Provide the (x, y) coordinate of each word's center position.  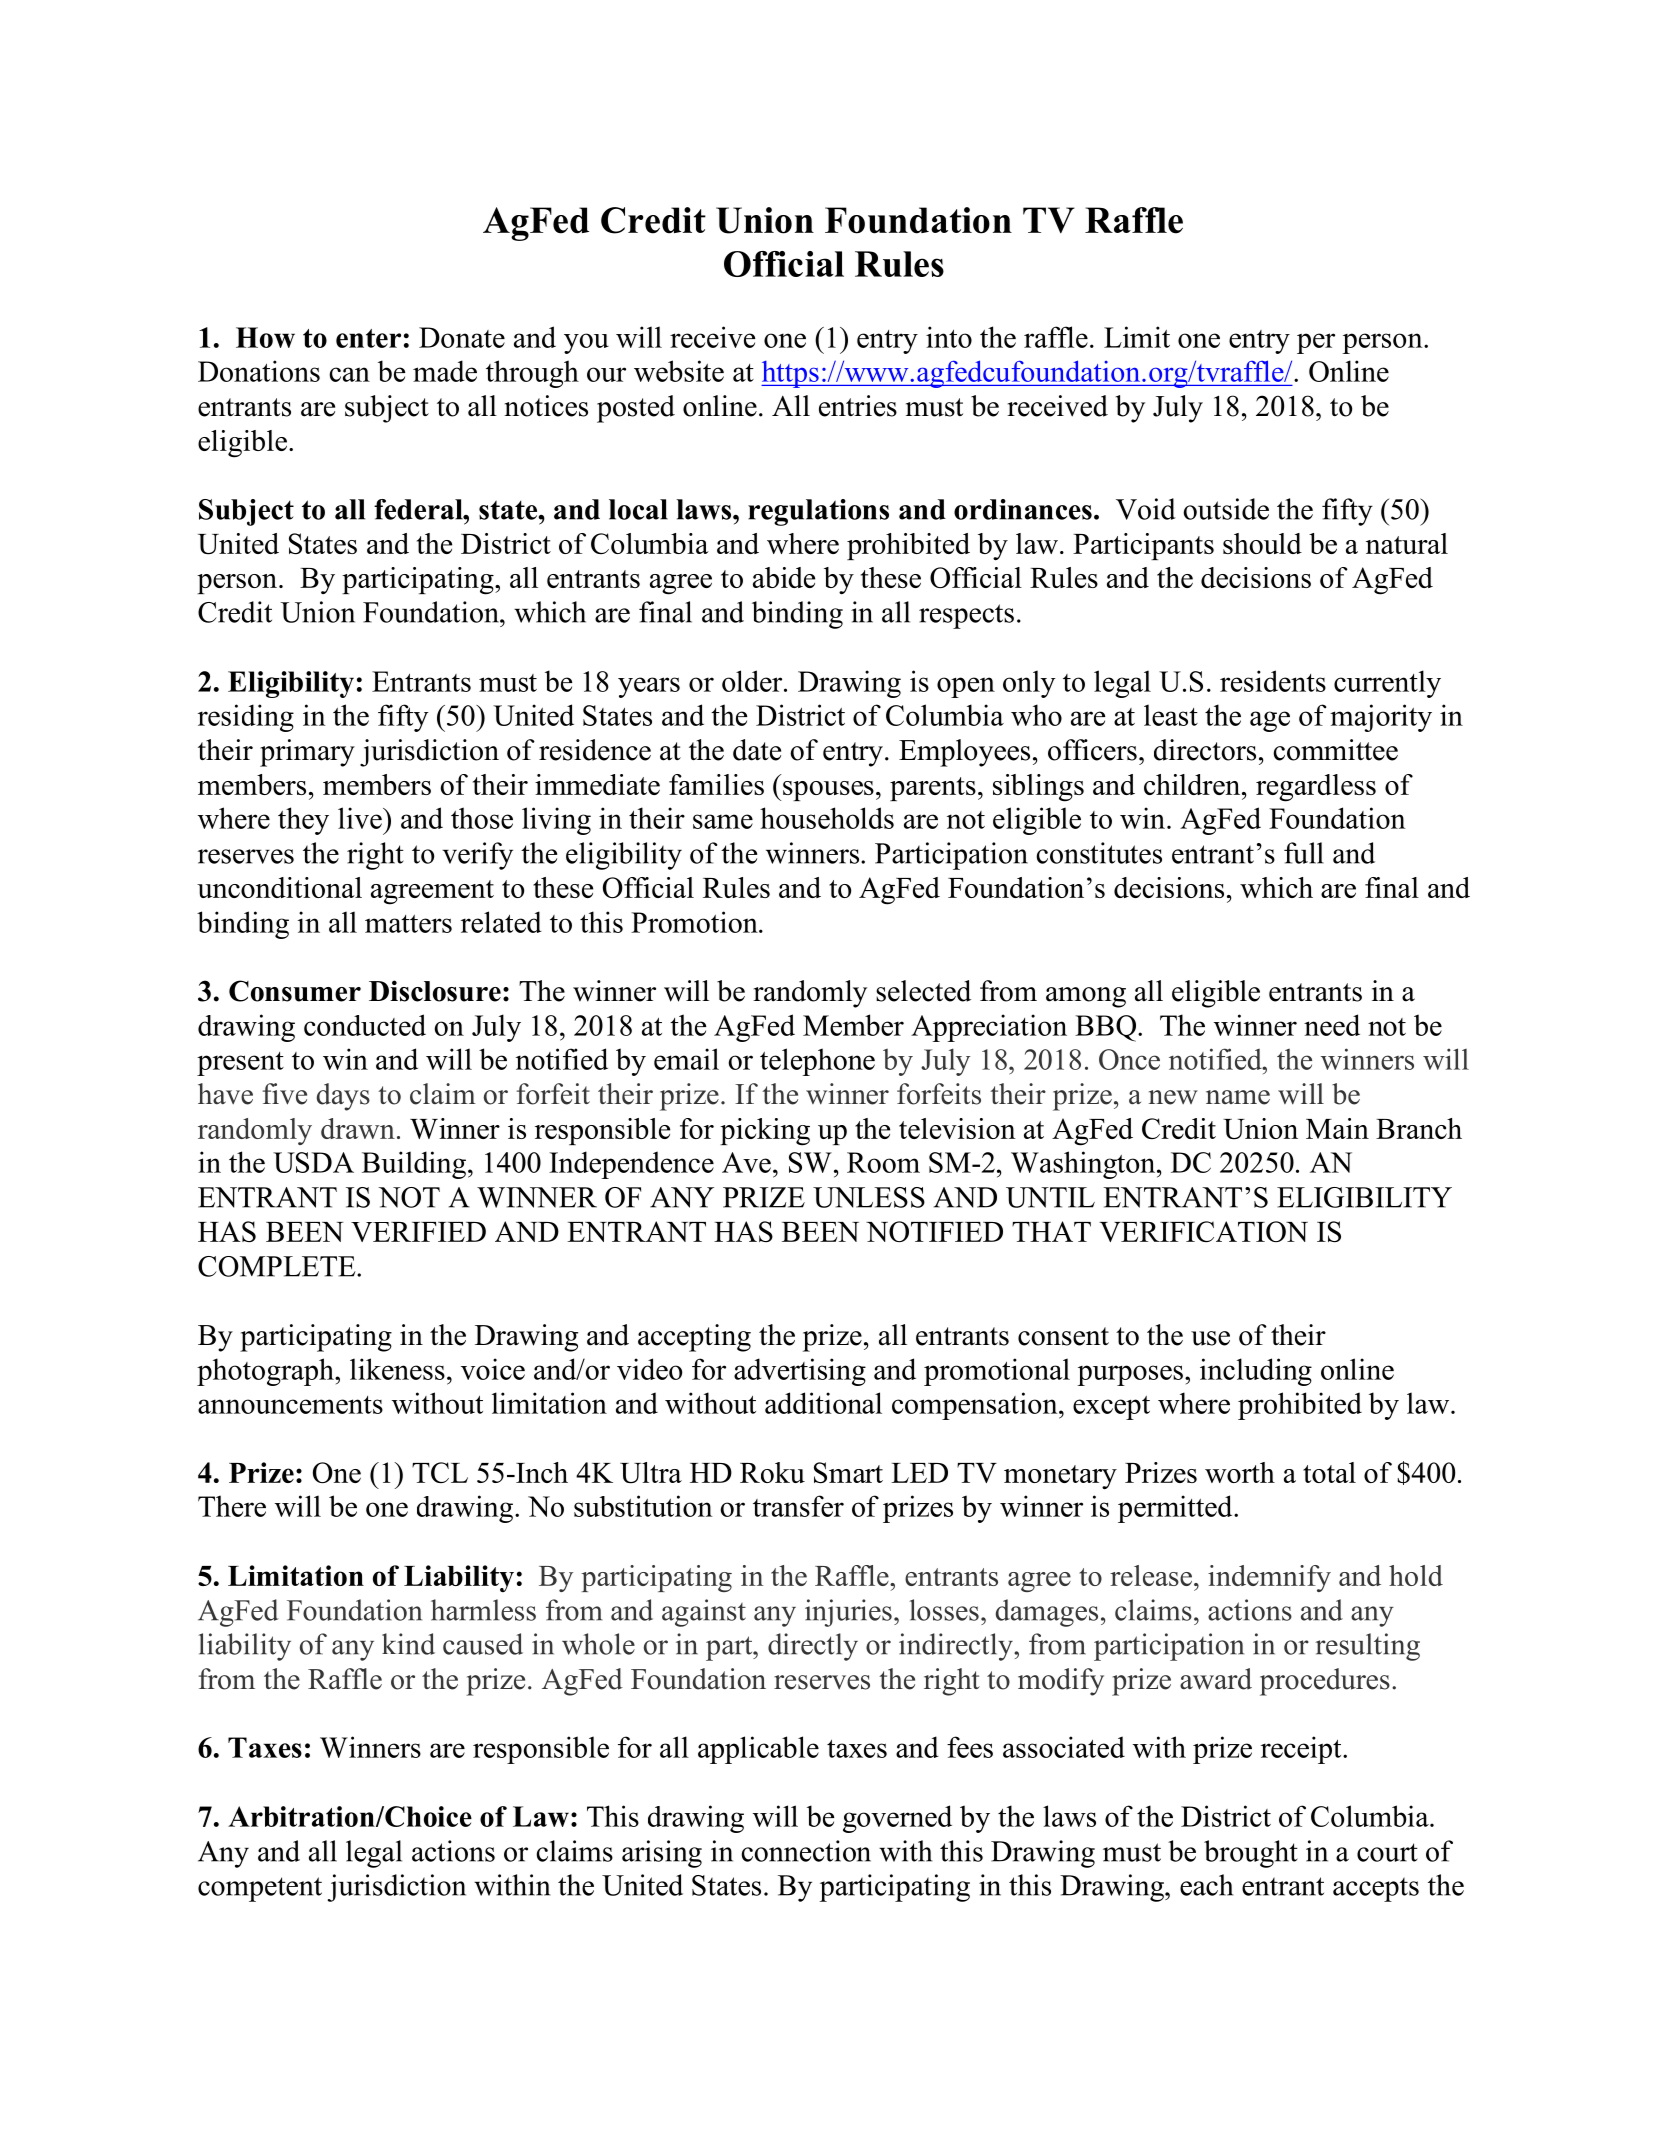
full (1304, 853)
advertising (800, 1372)
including (1256, 1372)
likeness (397, 1369)
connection (806, 1851)
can (349, 374)
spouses (828, 791)
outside (1226, 509)
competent (260, 1889)
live (361, 818)
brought (1251, 1854)
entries (858, 406)
